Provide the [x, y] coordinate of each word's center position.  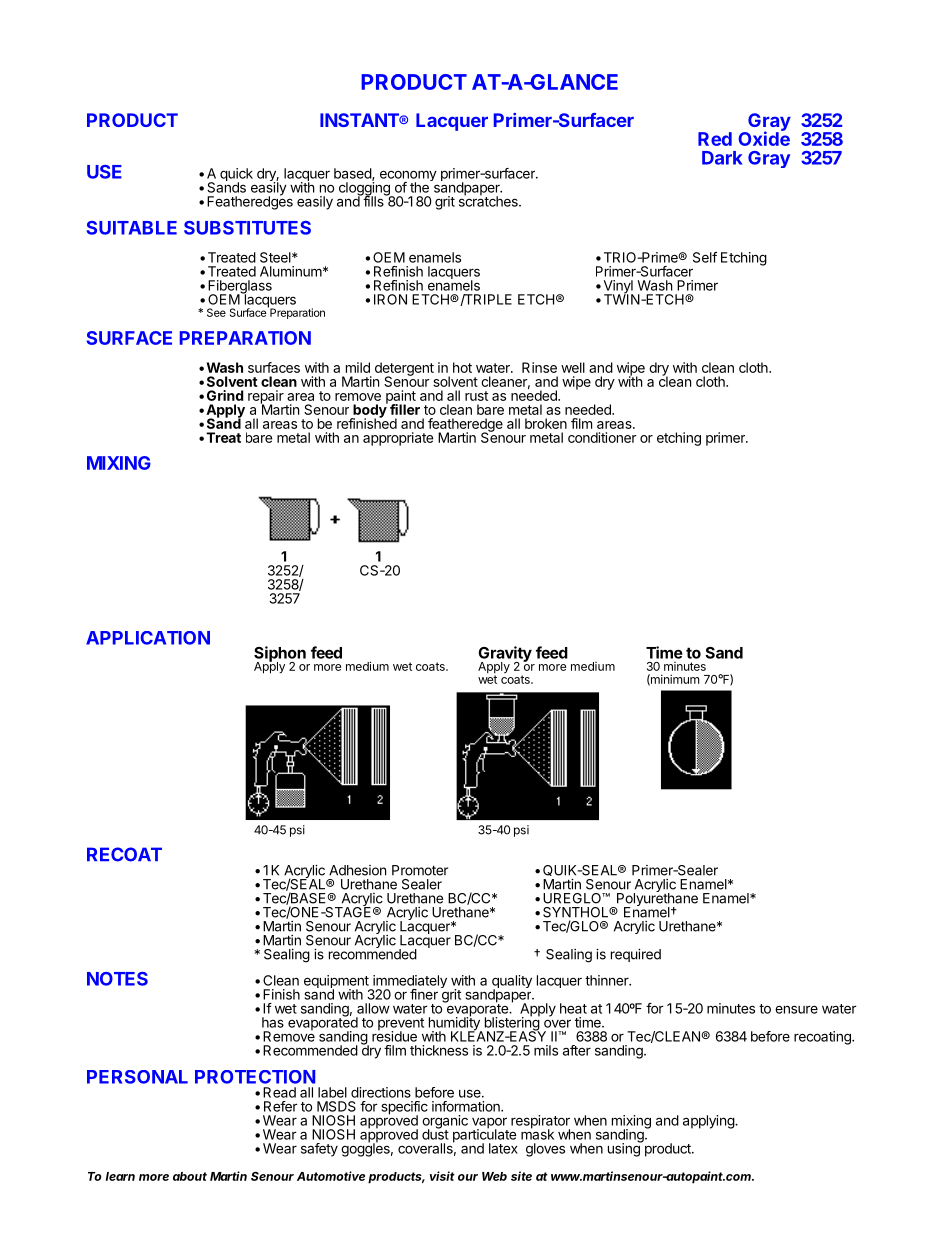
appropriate [398, 439]
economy [408, 177]
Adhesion [357, 870]
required [636, 955]
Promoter [420, 870]
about [190, 1176]
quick [236, 176]
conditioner [602, 437]
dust [435, 1133]
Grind [225, 395]
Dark [722, 158]
